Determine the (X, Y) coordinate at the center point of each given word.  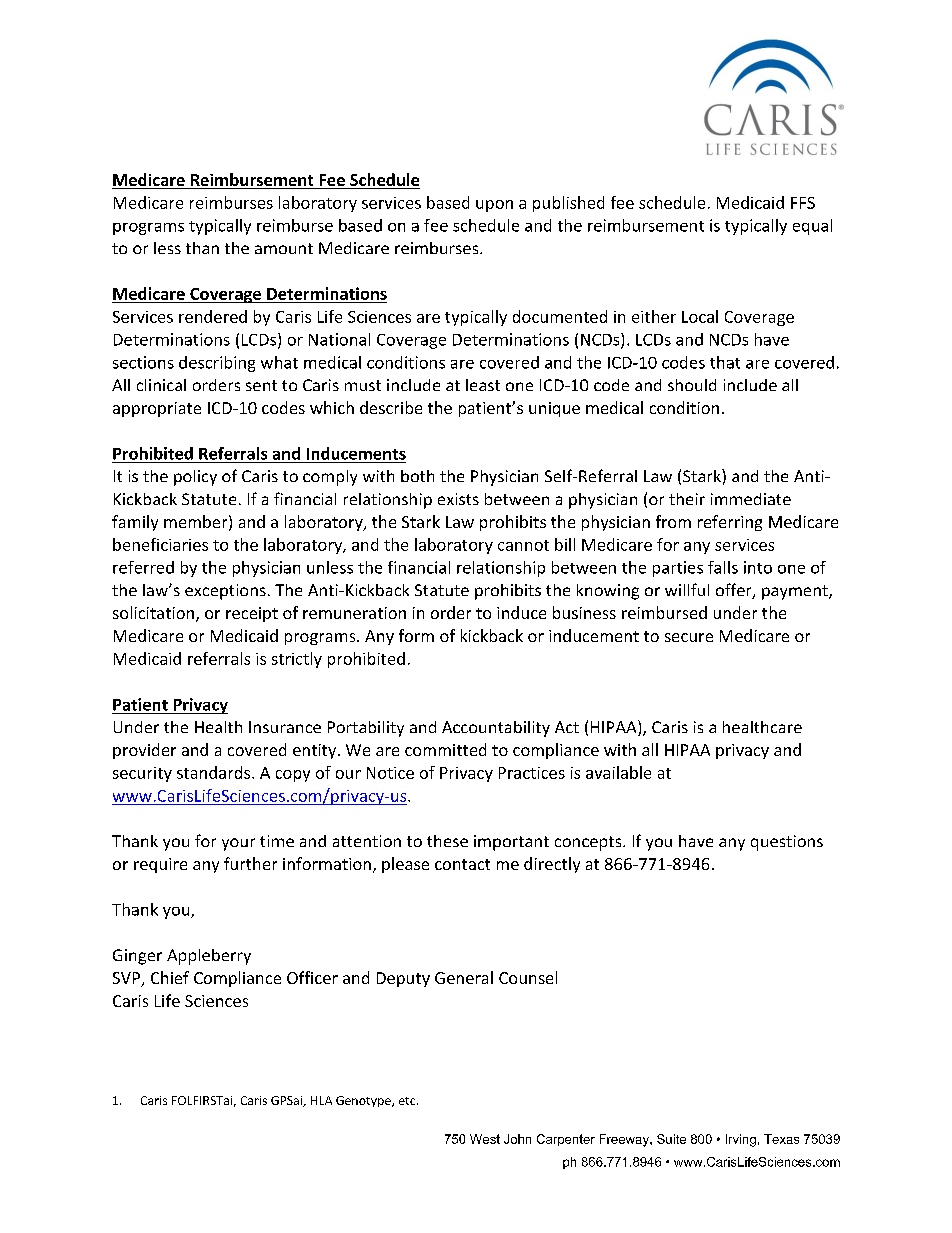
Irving (741, 1140)
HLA (321, 1100)
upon (494, 206)
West (485, 1139)
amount (284, 248)
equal (812, 227)
